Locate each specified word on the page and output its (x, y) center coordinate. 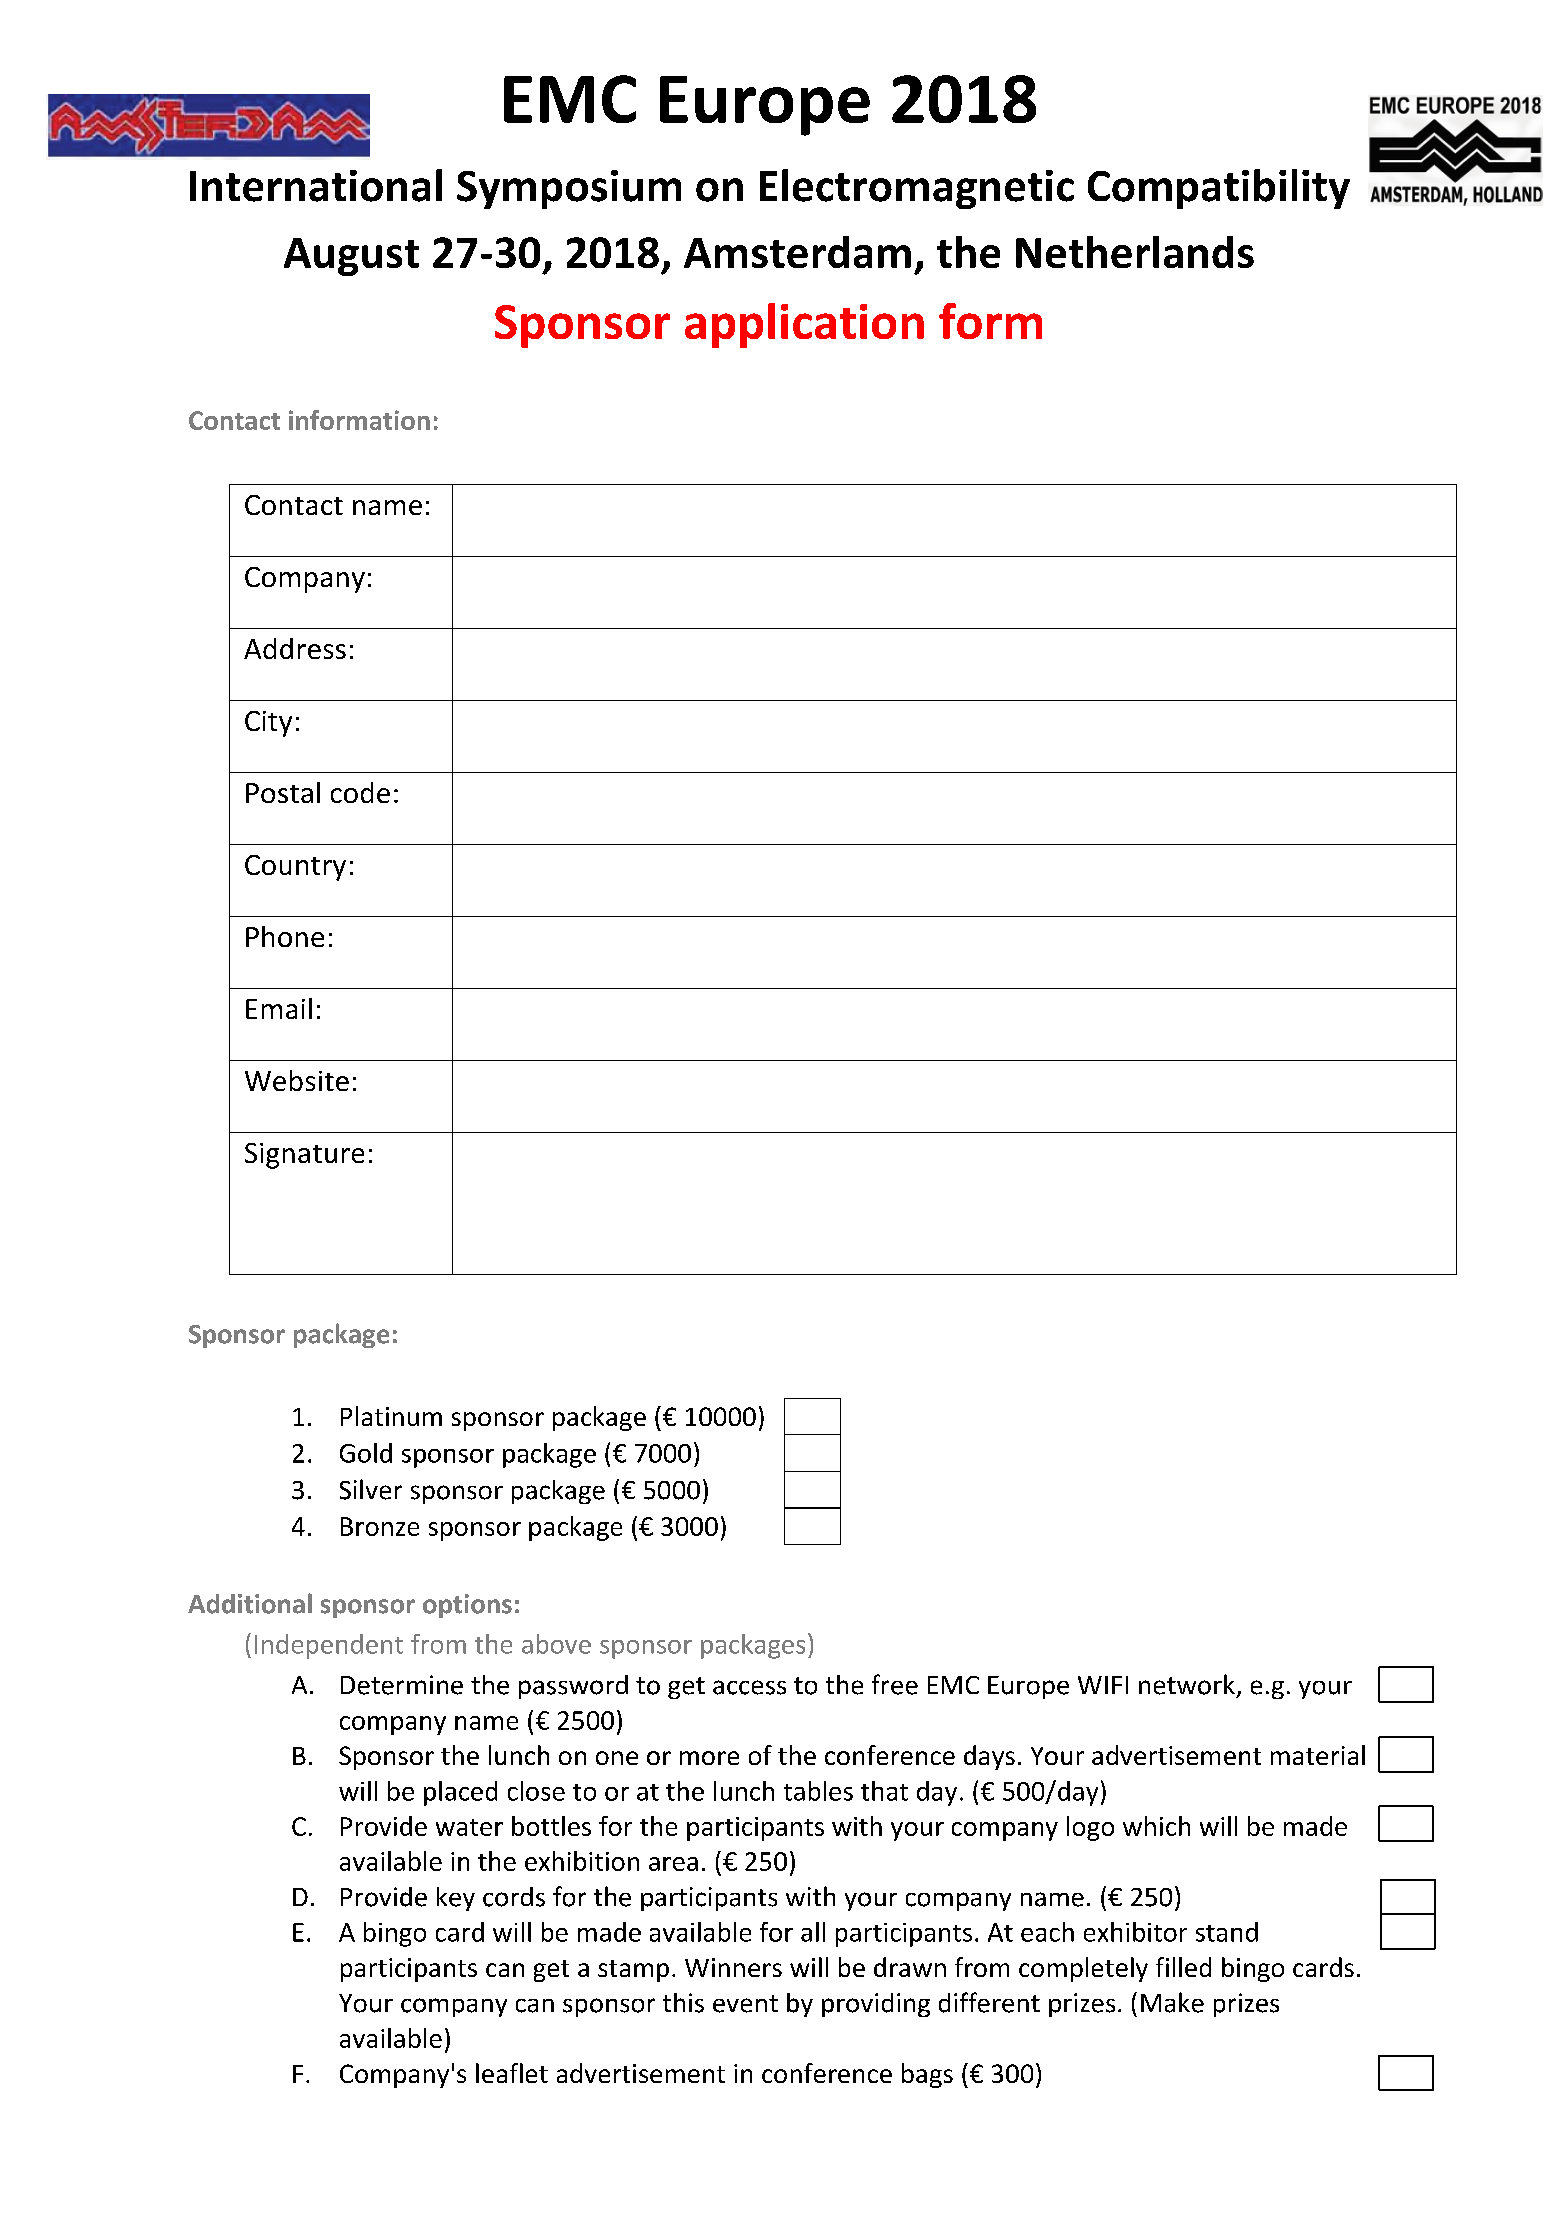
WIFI (1103, 1685)
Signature (304, 1156)
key (456, 1899)
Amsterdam (797, 252)
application (804, 325)
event (745, 2004)
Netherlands (1135, 252)
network (1187, 1684)
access (749, 1687)
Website (297, 1080)
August (351, 257)
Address (295, 648)
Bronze (380, 1526)
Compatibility (1219, 189)
